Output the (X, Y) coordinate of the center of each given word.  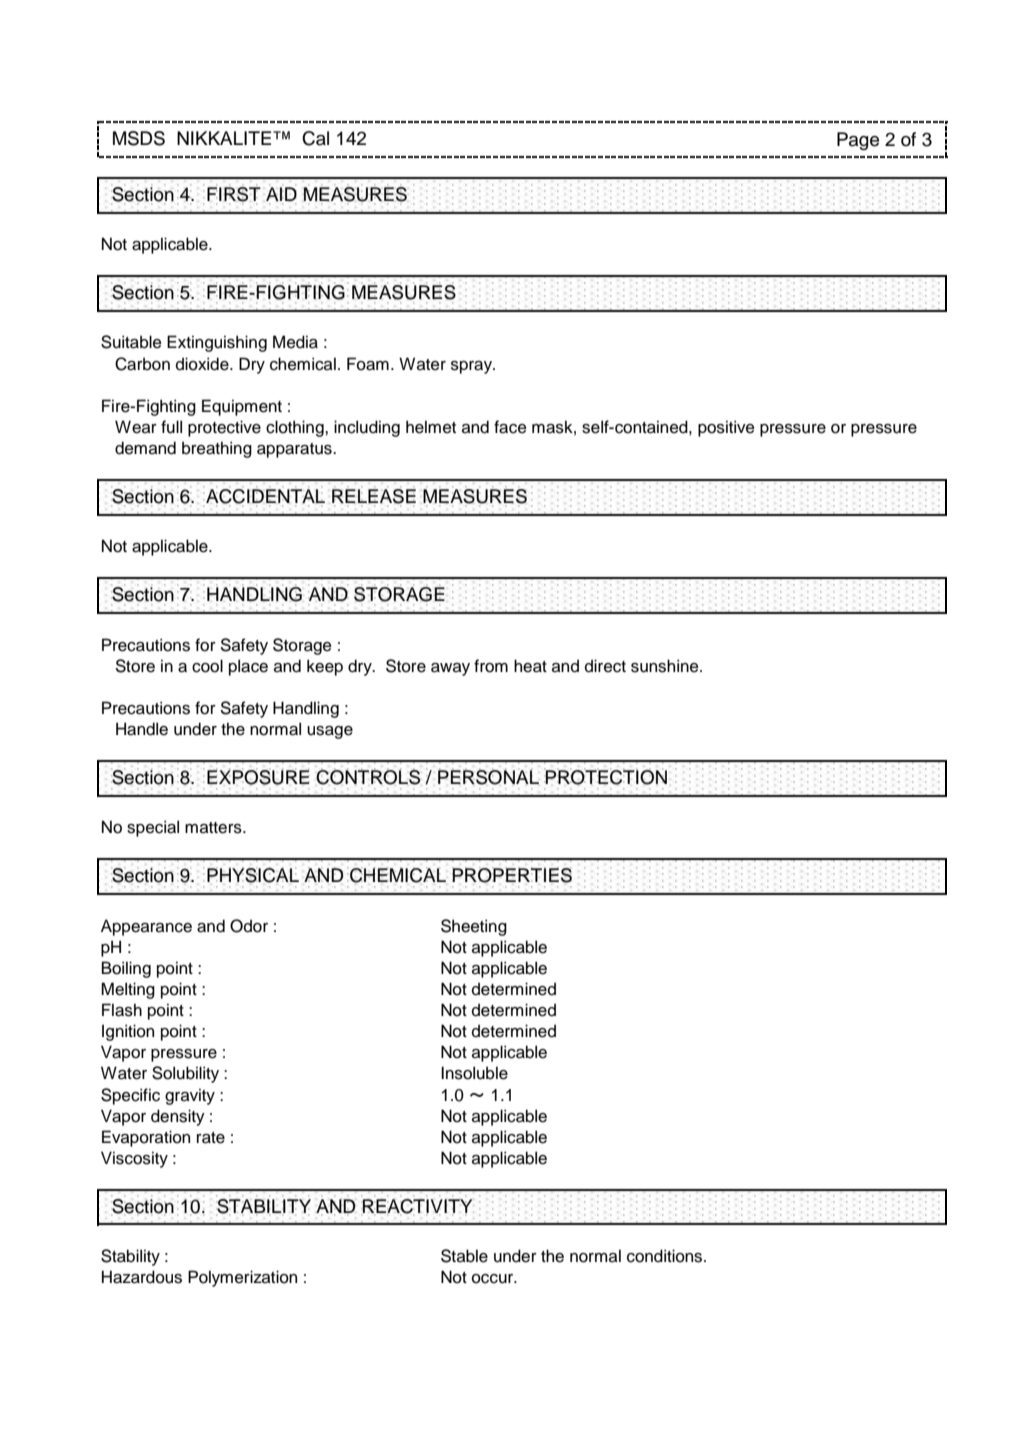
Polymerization (242, 1278)
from (491, 666)
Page (858, 141)
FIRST (234, 195)
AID (281, 195)
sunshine (666, 666)
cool (207, 666)
